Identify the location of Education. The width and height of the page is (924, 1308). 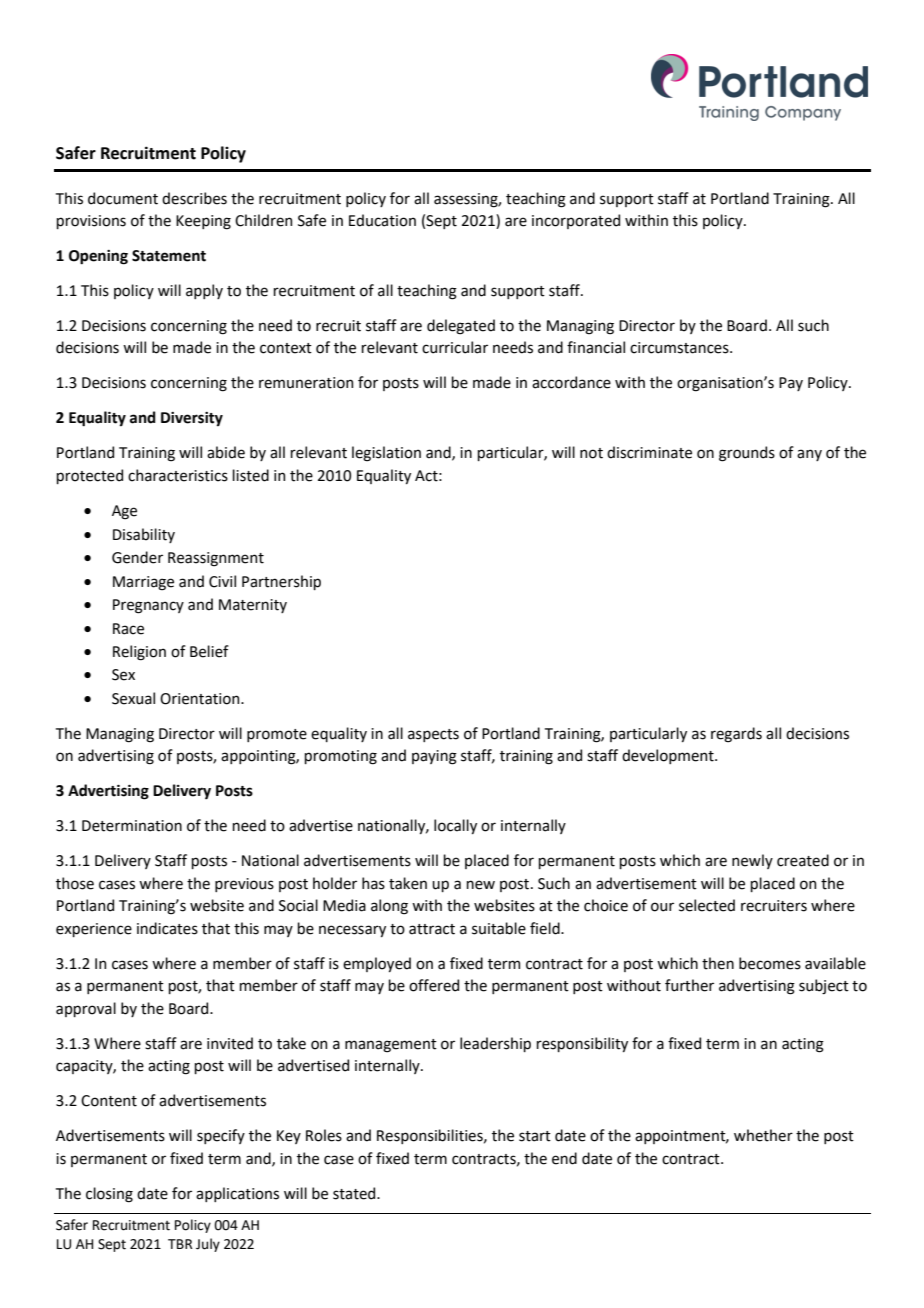
(382, 220).
